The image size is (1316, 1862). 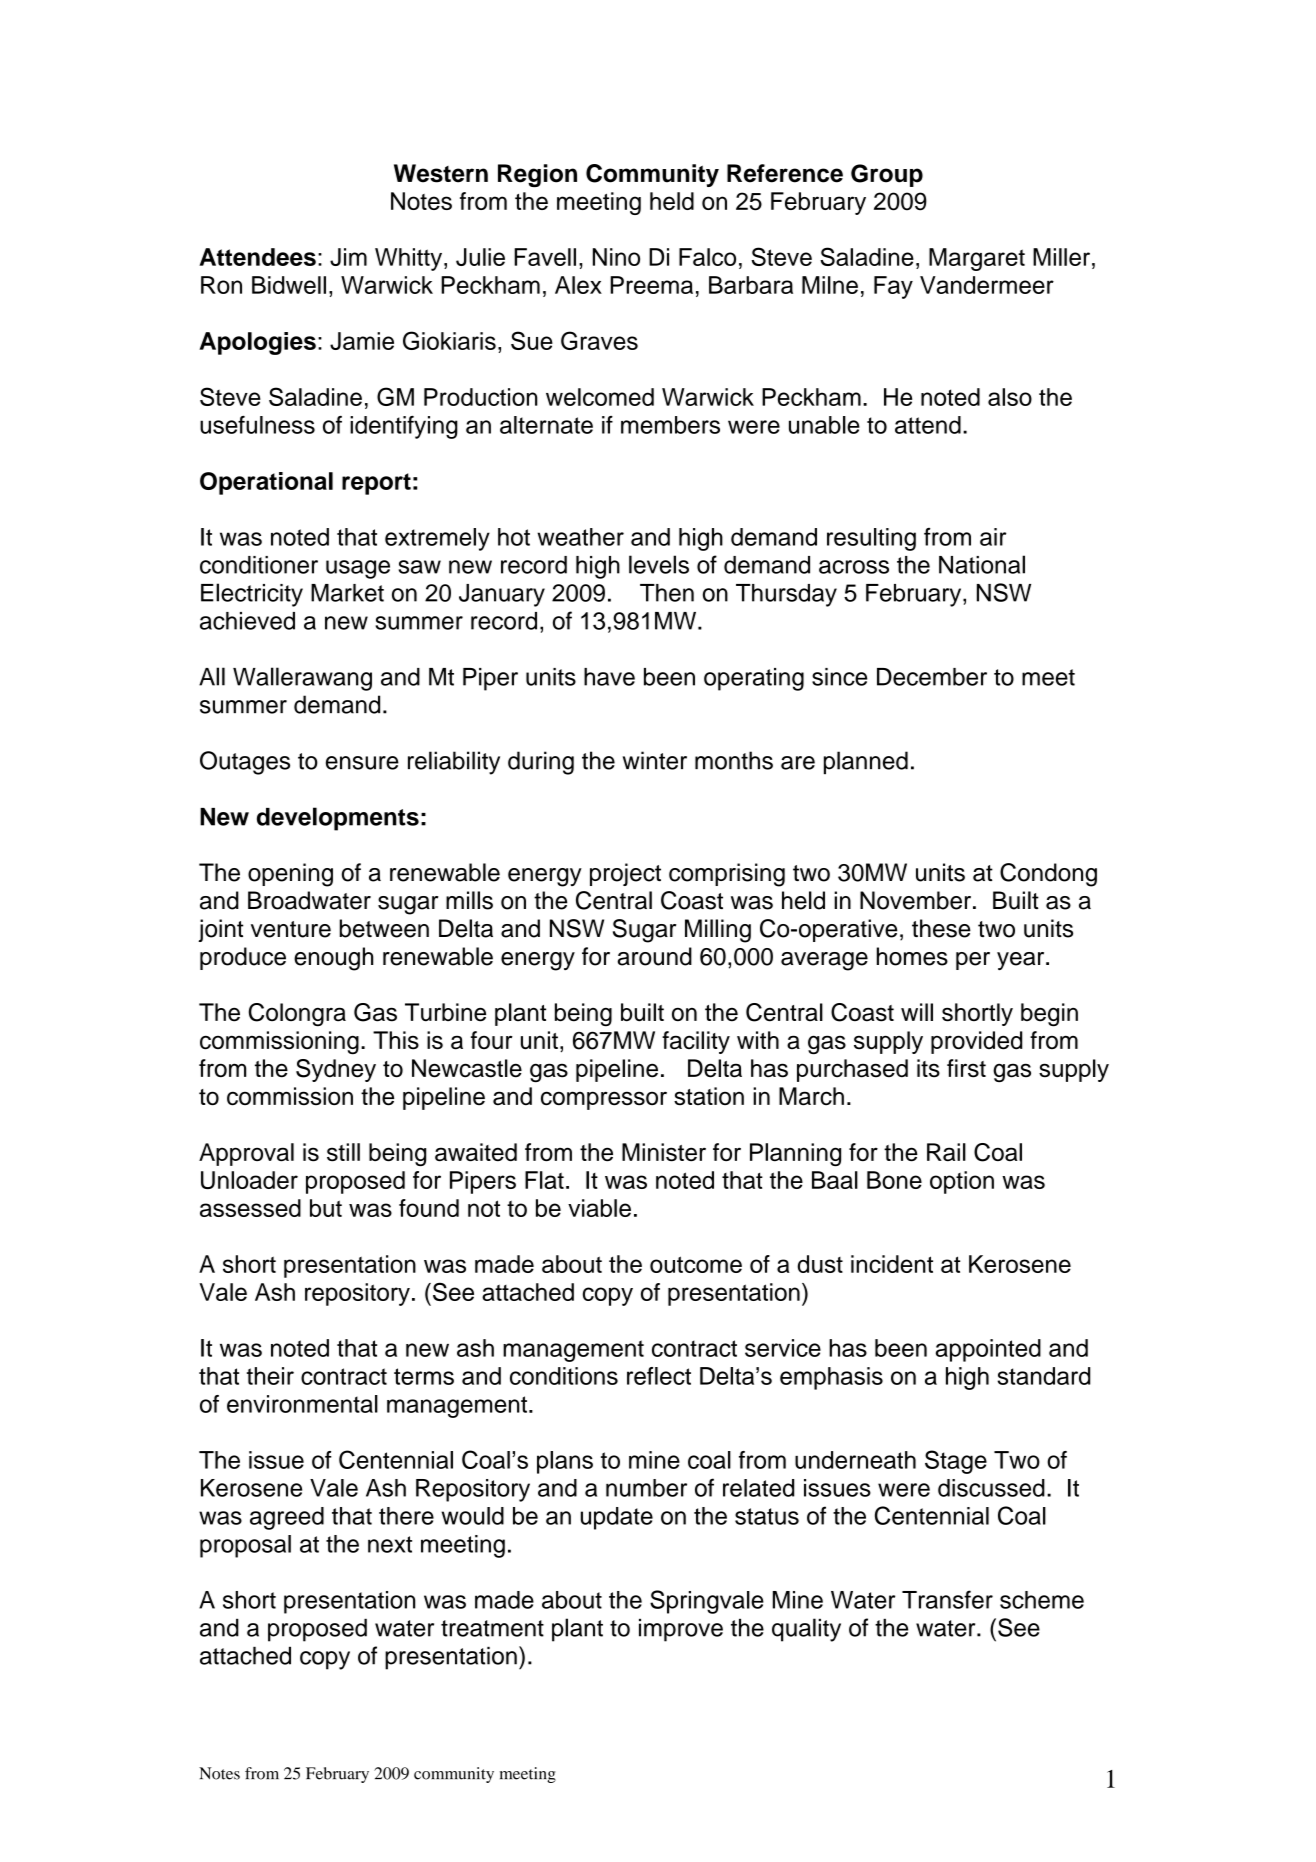 I want to click on Margaret, so click(x=977, y=259).
